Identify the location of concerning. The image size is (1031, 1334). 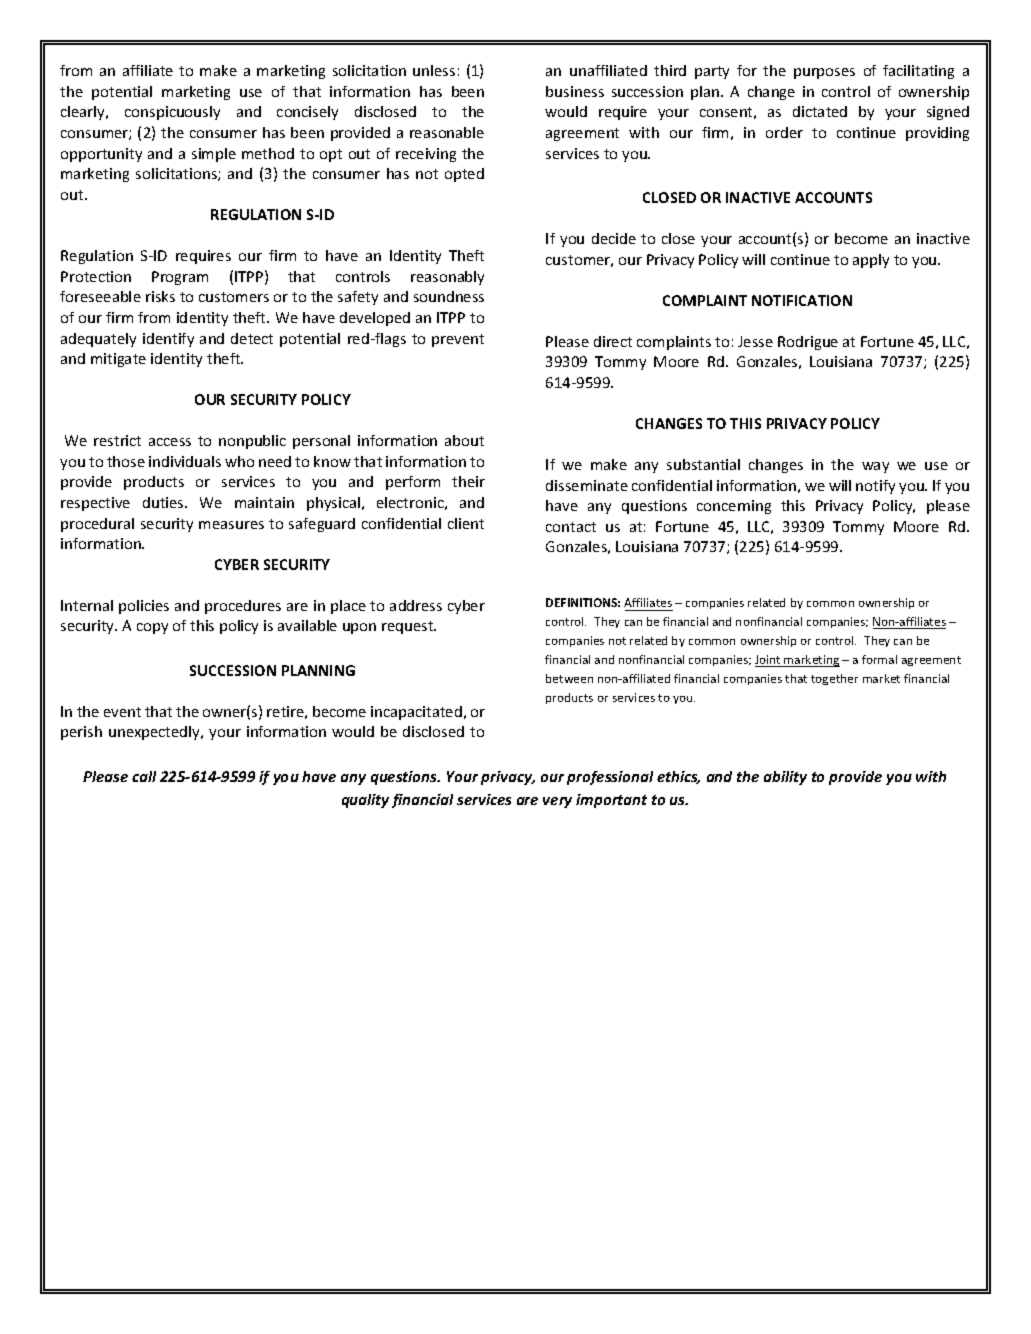
(734, 507).
